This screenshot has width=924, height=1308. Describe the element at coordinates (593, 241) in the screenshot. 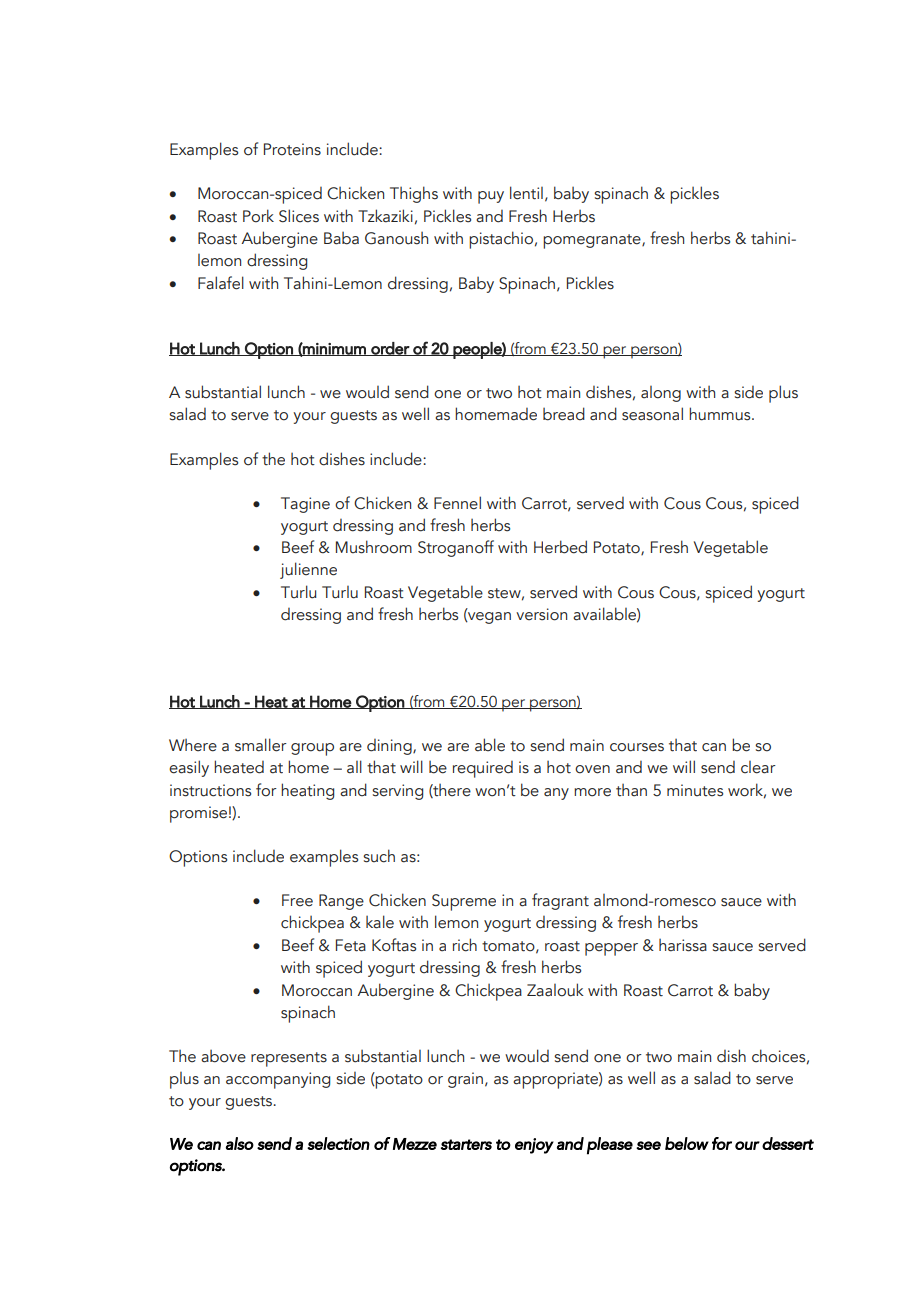

I see `pomegranate` at that location.
